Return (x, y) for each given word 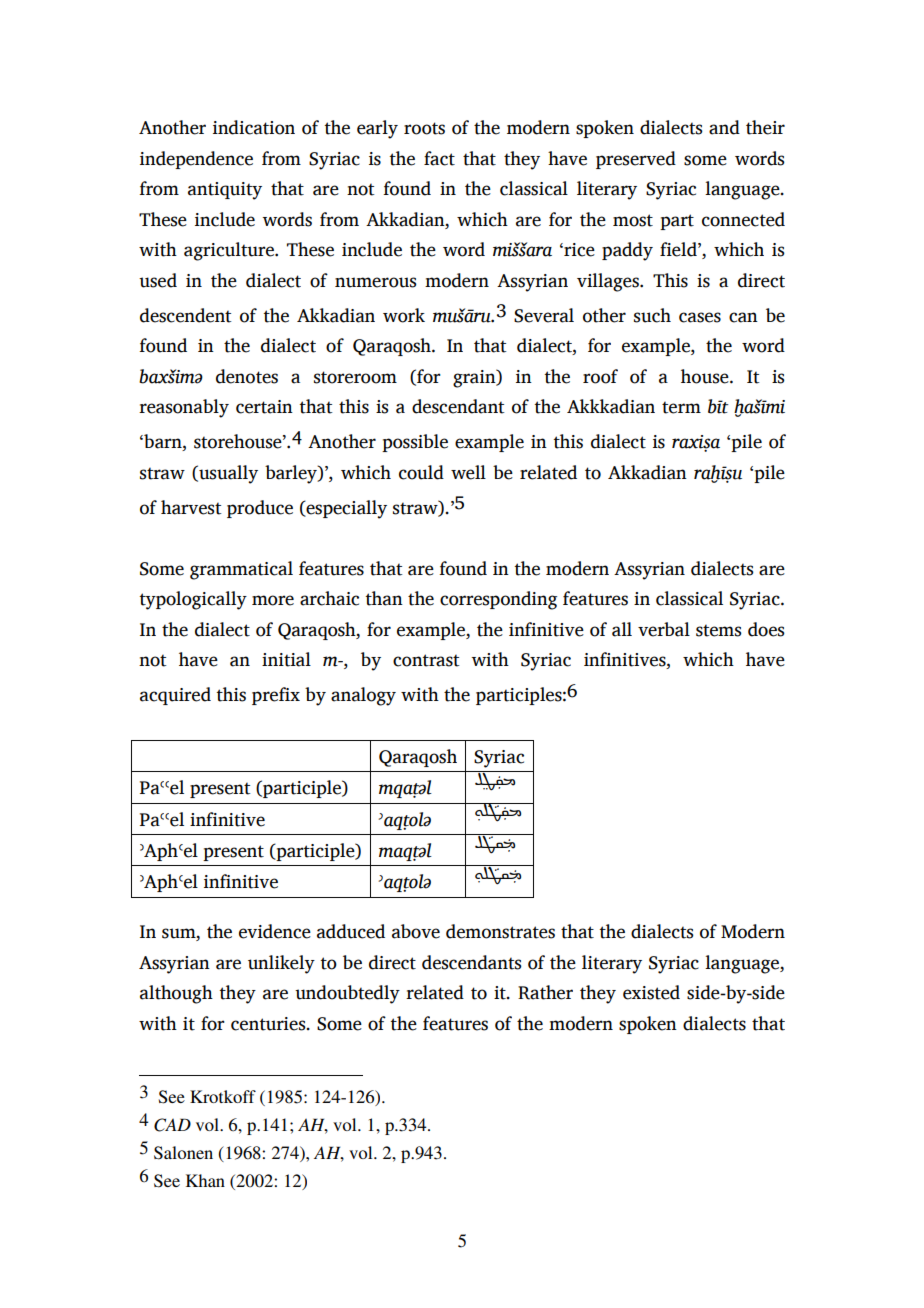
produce (260, 509)
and (724, 127)
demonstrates (500, 931)
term (681, 407)
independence (196, 160)
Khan (205, 1180)
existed (651, 992)
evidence (275, 931)
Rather (545, 992)
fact (439, 158)
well (468, 472)
